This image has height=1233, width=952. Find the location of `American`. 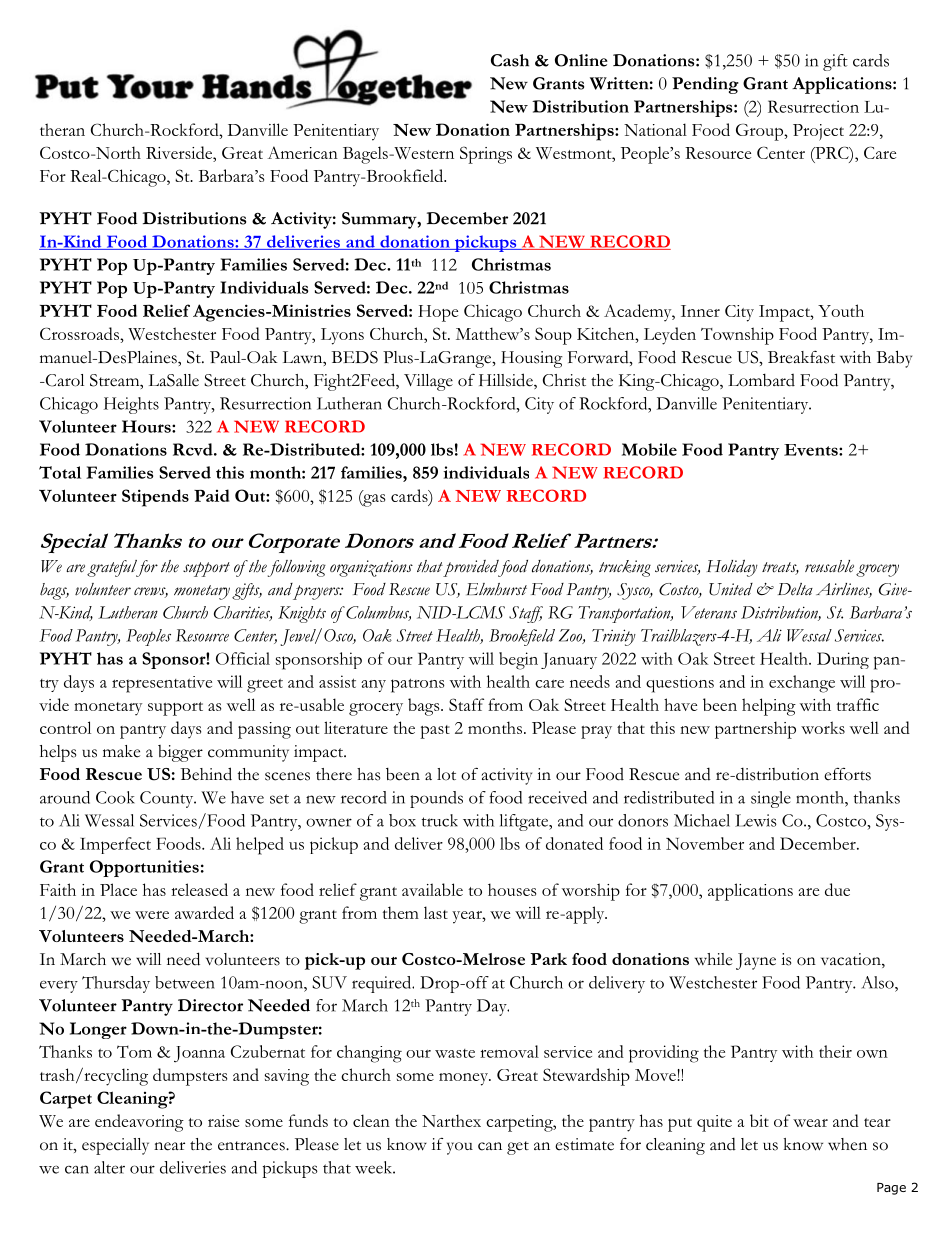

American is located at coordinates (303, 152).
